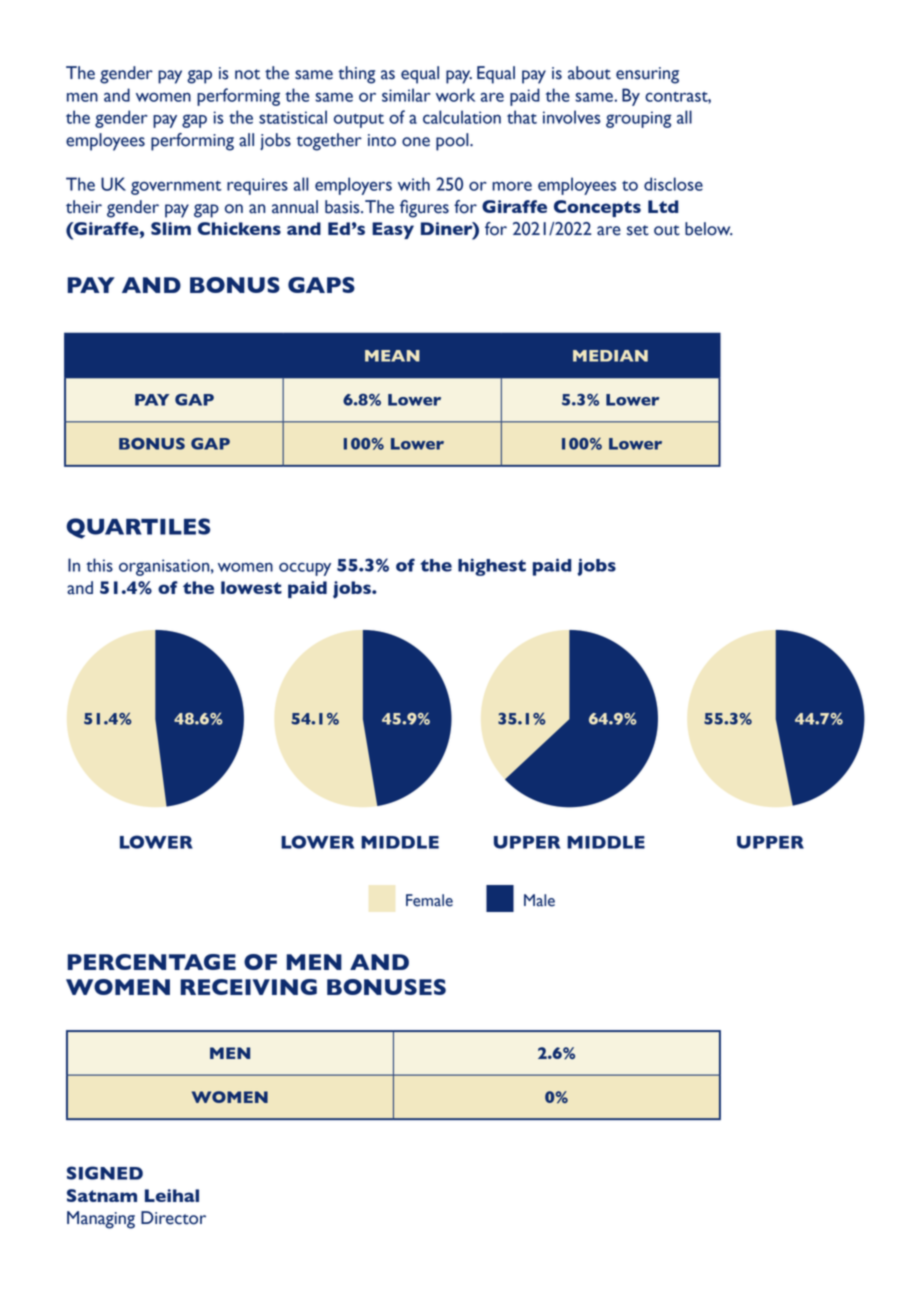  I want to click on highest, so click(492, 567).
